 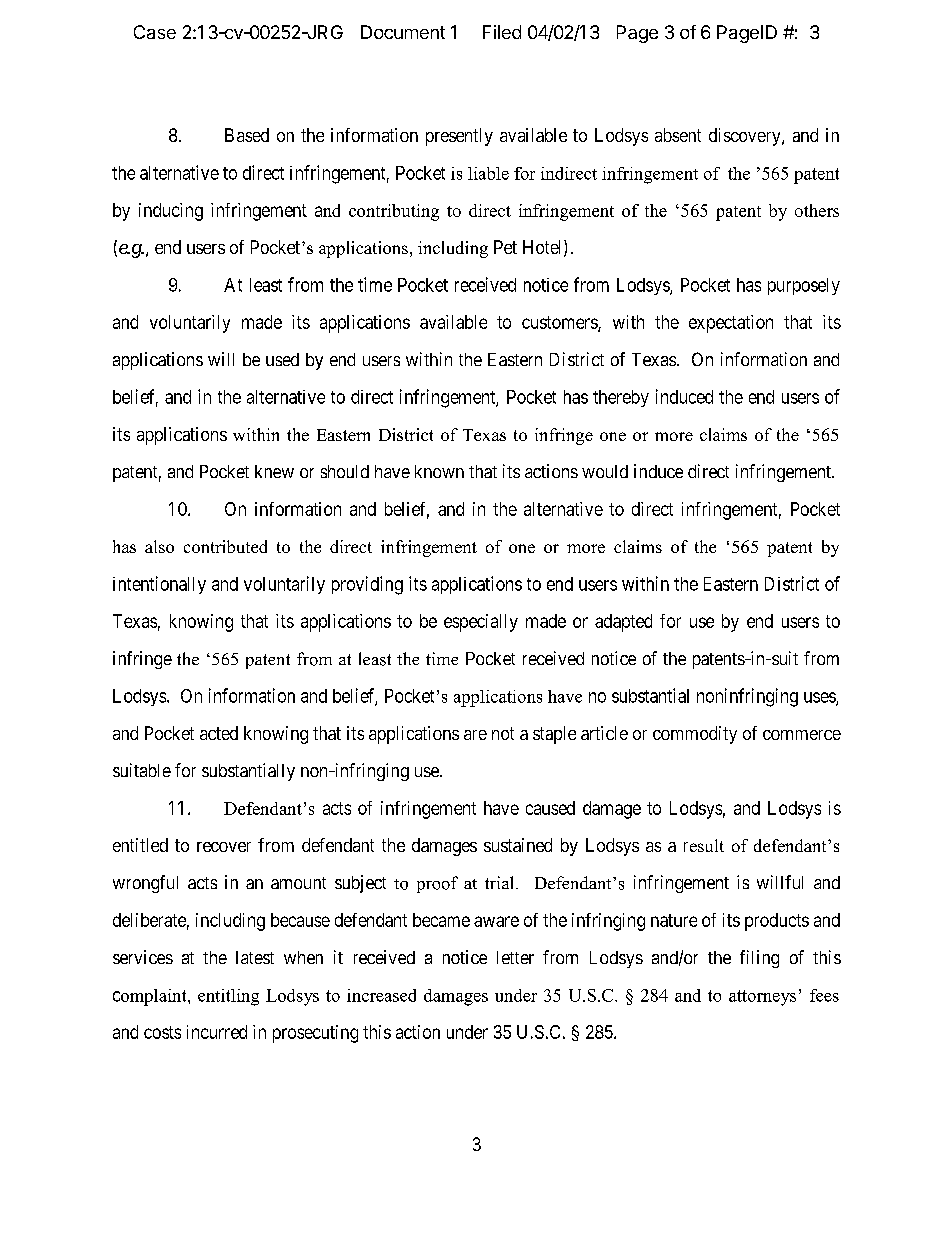 I want to click on customers, so click(x=560, y=323).
